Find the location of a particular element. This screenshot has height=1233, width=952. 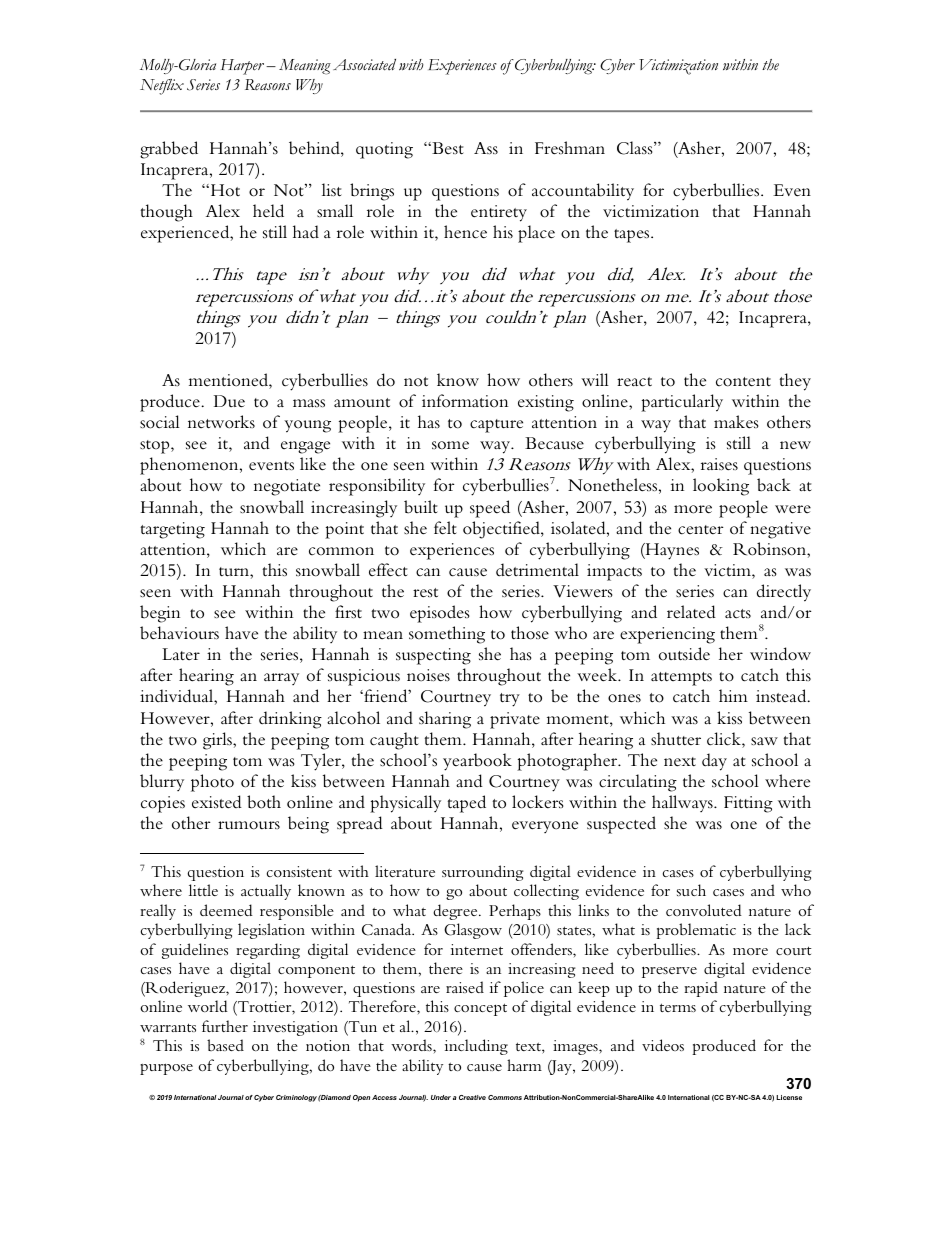

based is located at coordinates (225, 1045).
